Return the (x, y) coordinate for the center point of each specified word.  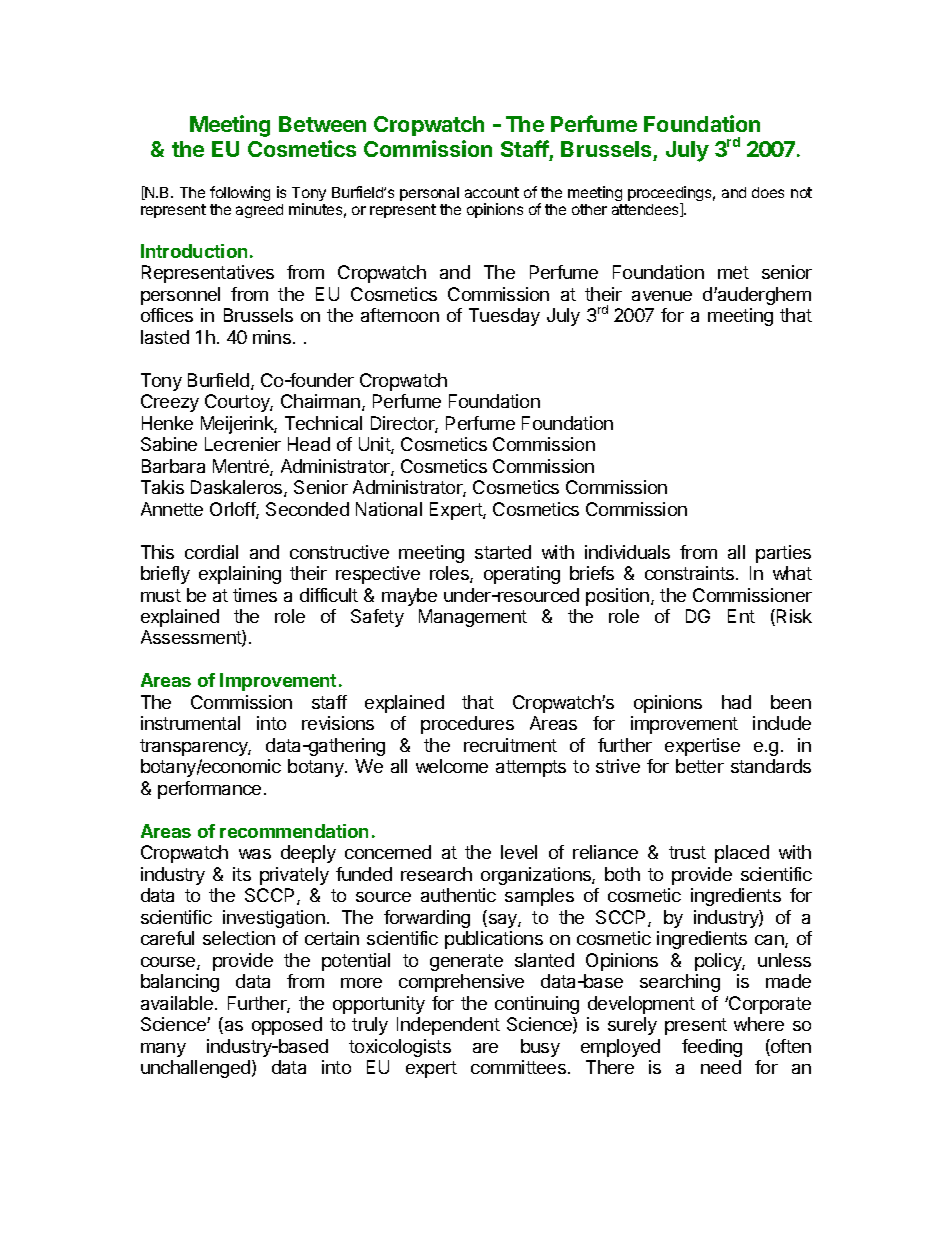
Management (473, 618)
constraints (691, 573)
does (768, 192)
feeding (712, 1048)
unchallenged (195, 1069)
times (255, 595)
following (240, 193)
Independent (448, 1026)
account (492, 192)
